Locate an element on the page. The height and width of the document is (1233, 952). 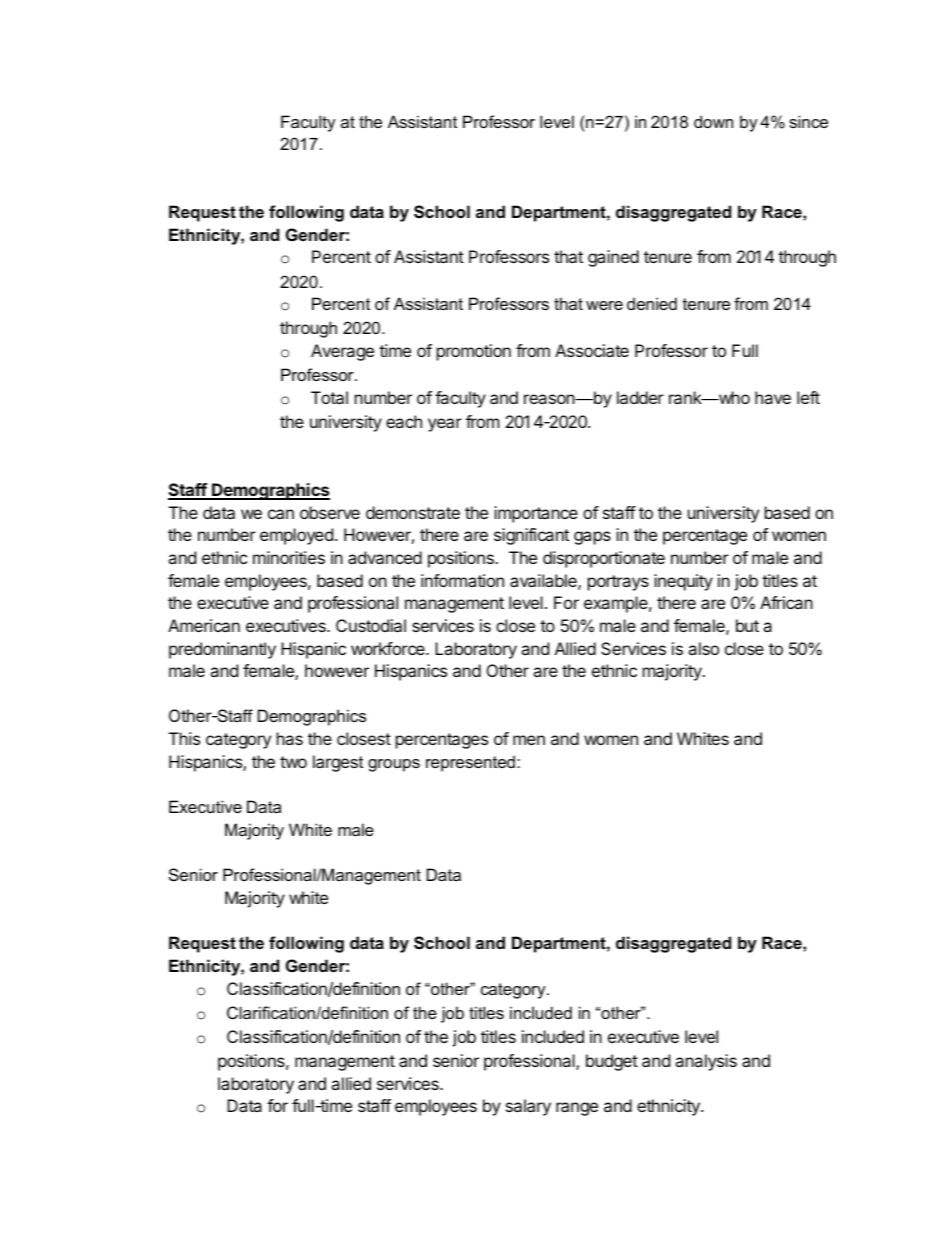
gained is located at coordinates (613, 258).
